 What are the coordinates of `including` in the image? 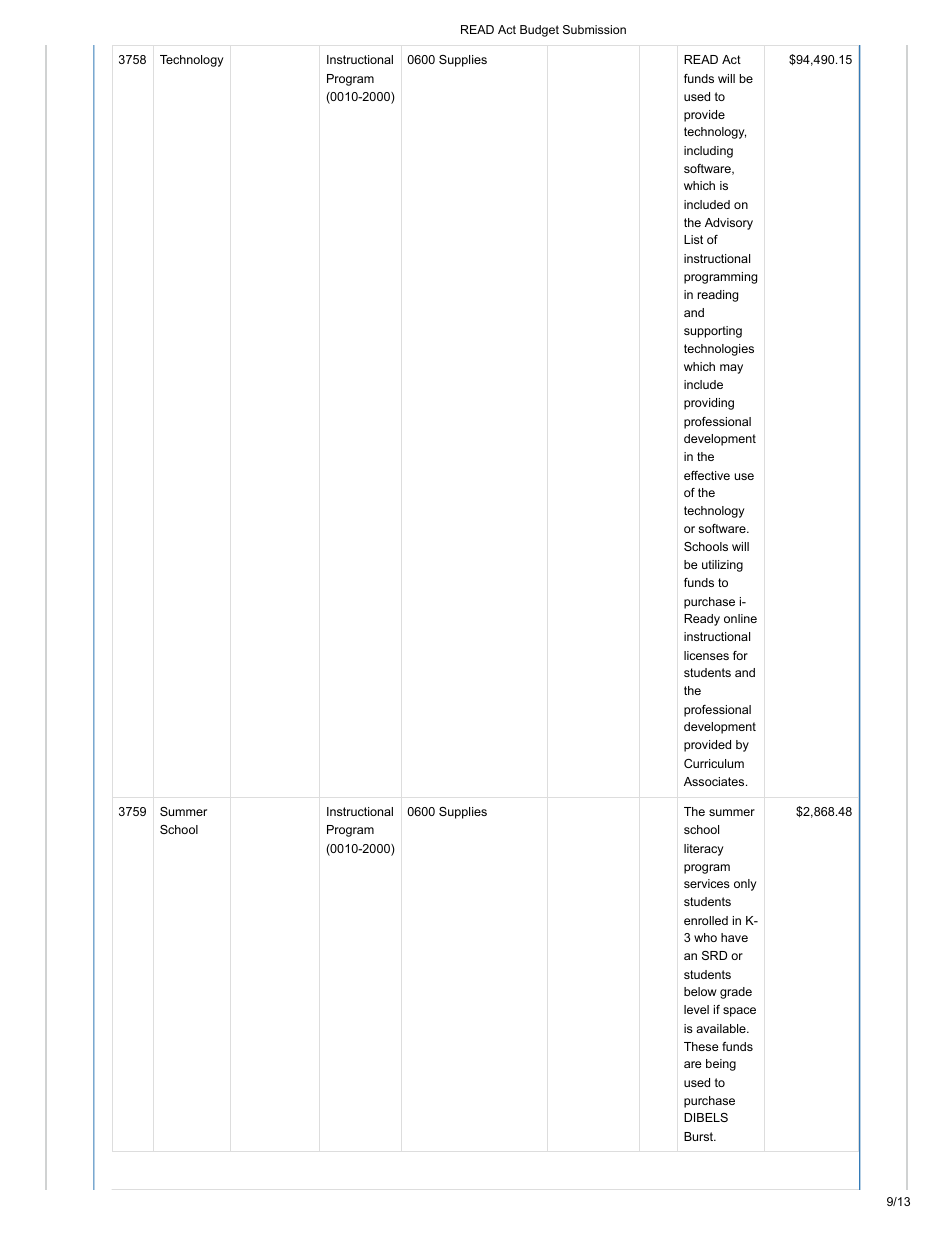 It's located at (708, 152).
